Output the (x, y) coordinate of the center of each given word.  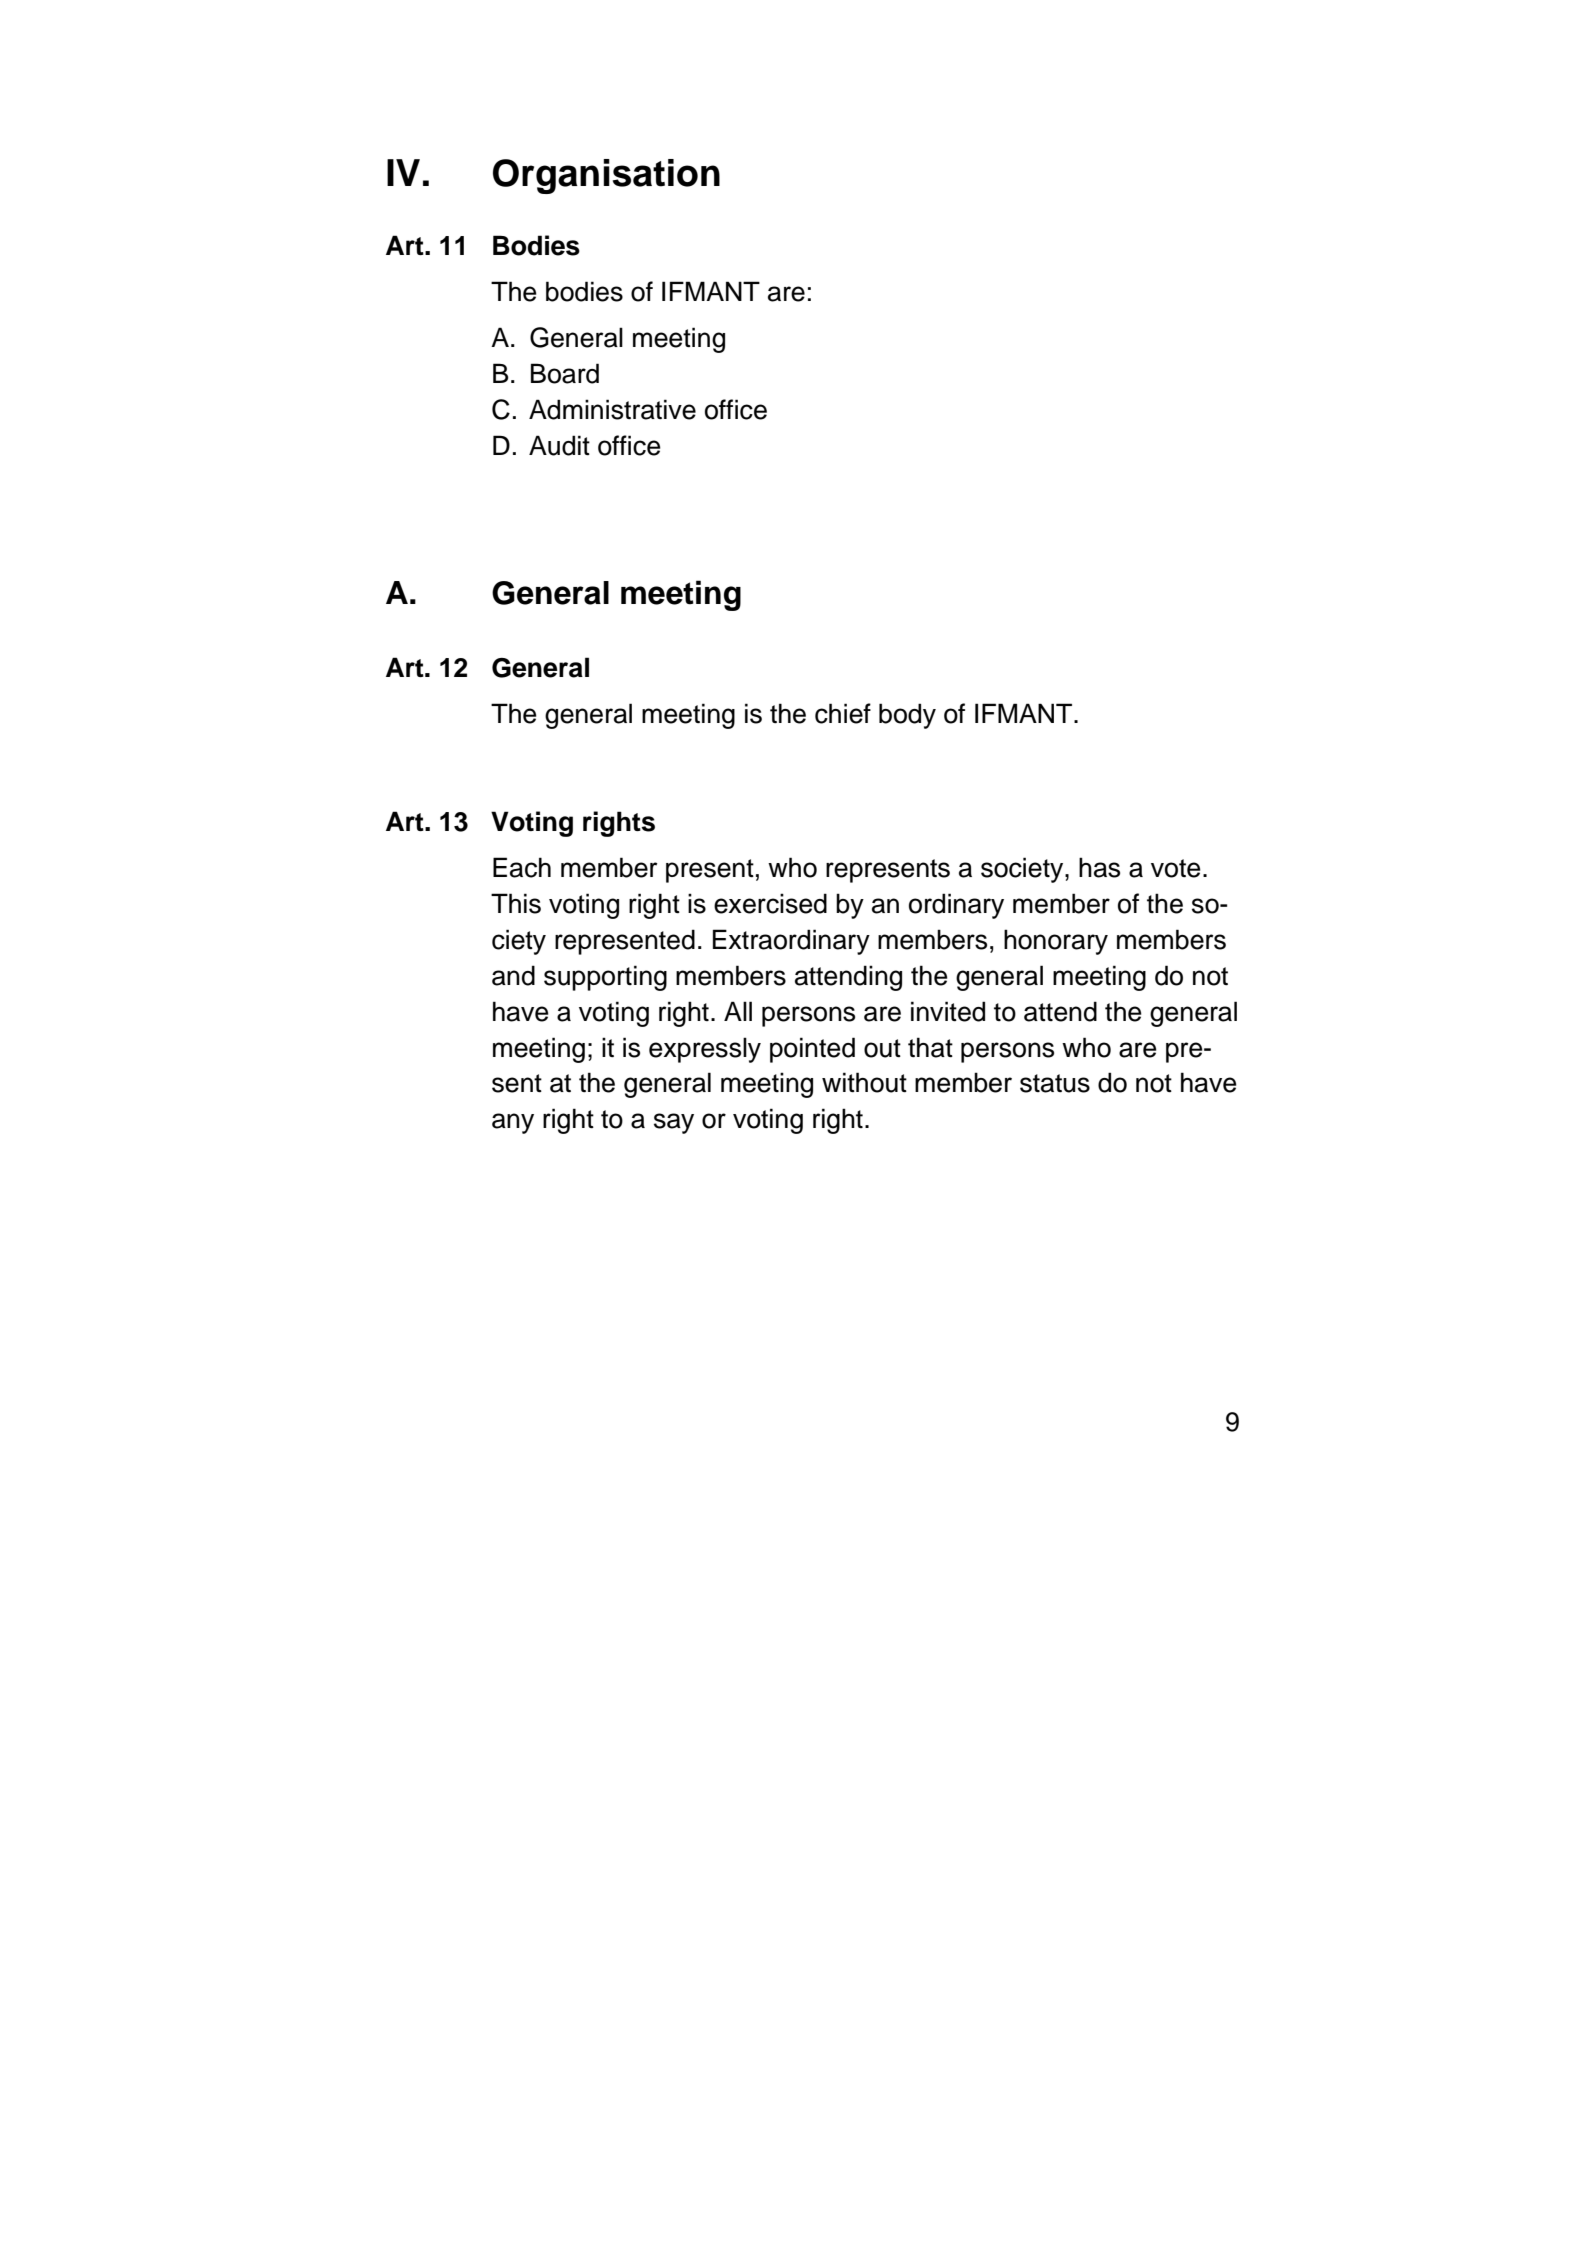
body (907, 716)
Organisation (606, 176)
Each (522, 867)
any (513, 1123)
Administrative (612, 409)
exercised (770, 903)
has (1099, 867)
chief (843, 713)
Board (565, 373)
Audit (559, 445)
